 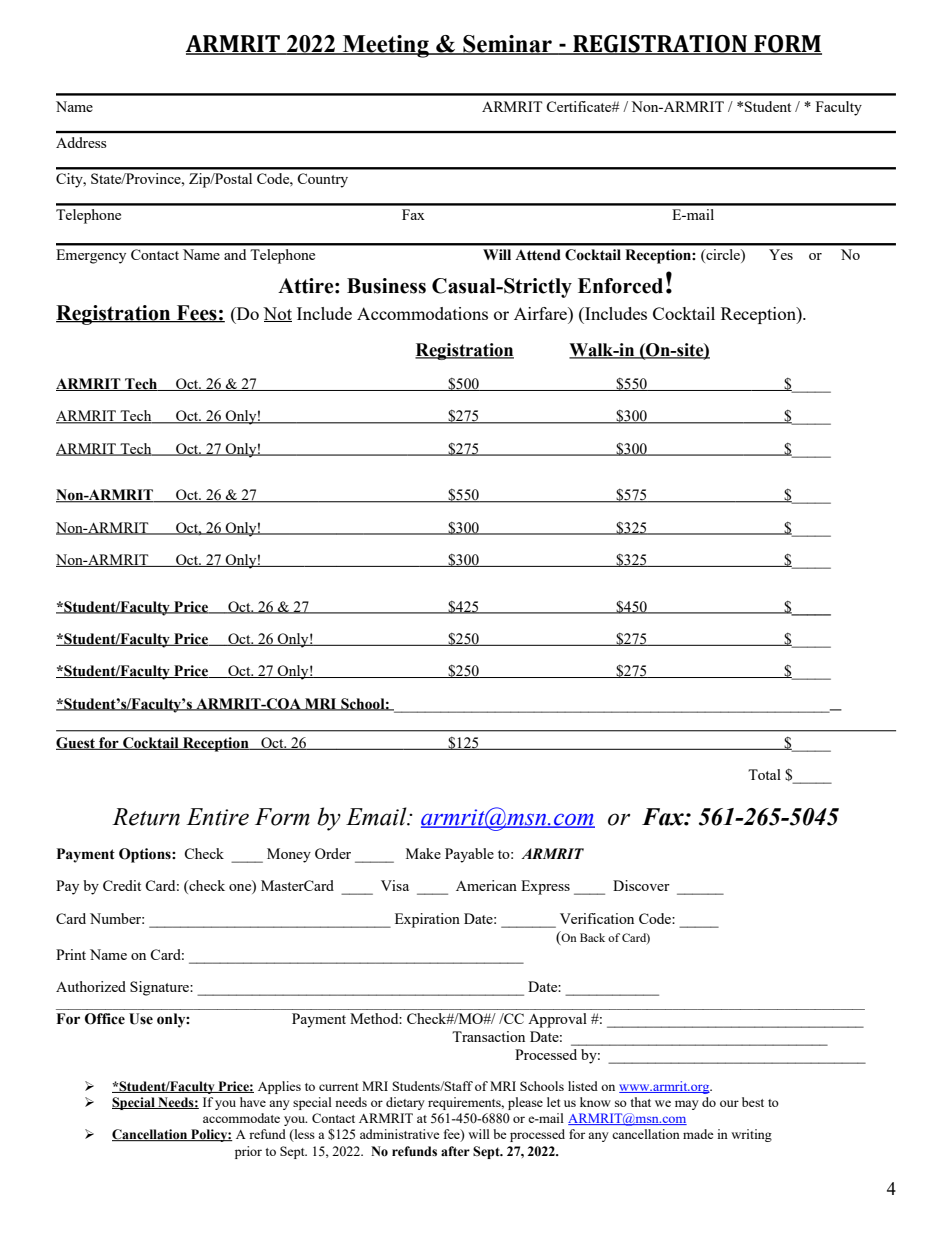 I want to click on Meeting, so click(x=385, y=46).
